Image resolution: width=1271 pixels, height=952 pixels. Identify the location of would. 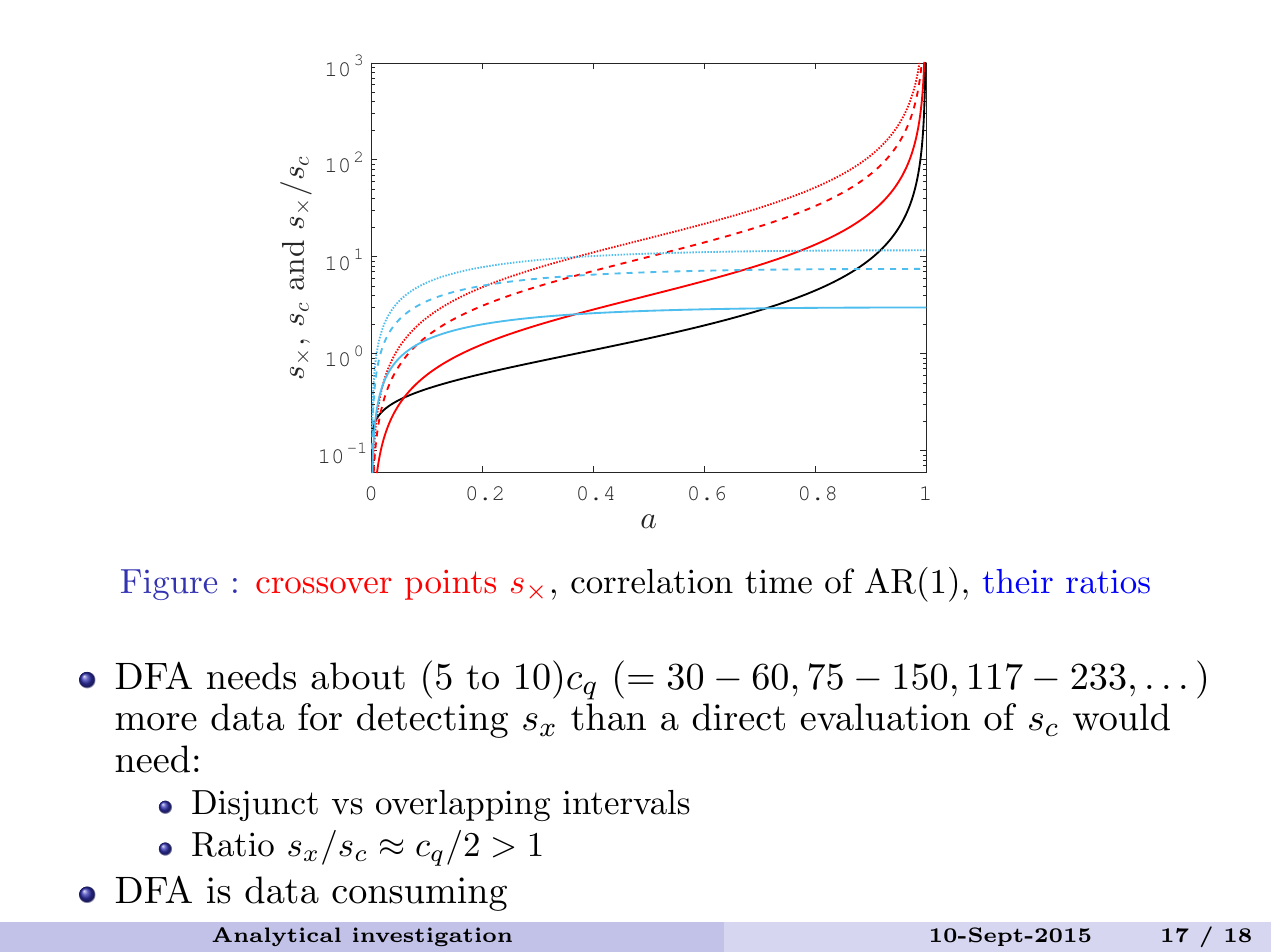
(1121, 717).
